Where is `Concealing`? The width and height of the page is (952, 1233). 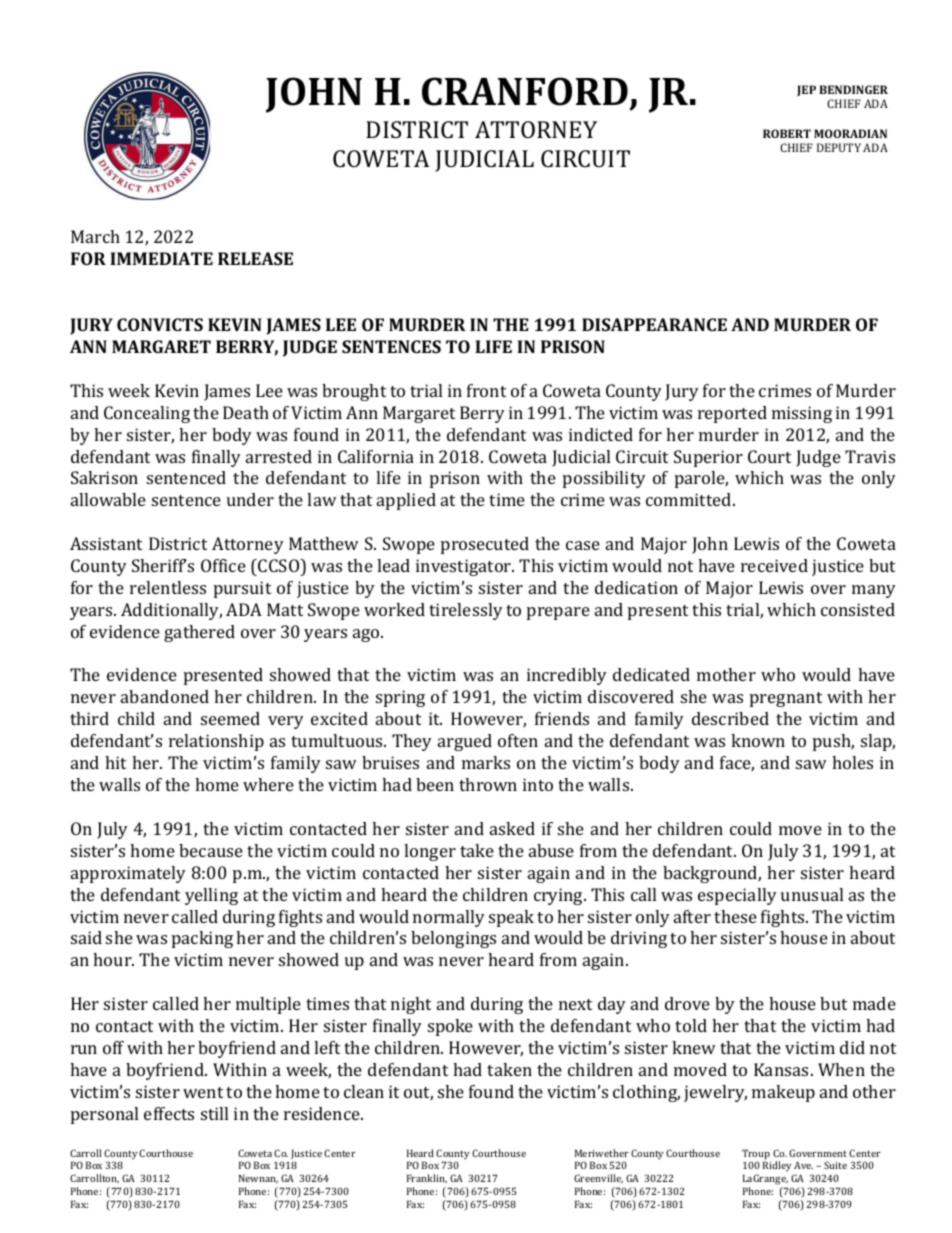 Concealing is located at coordinates (147, 414).
